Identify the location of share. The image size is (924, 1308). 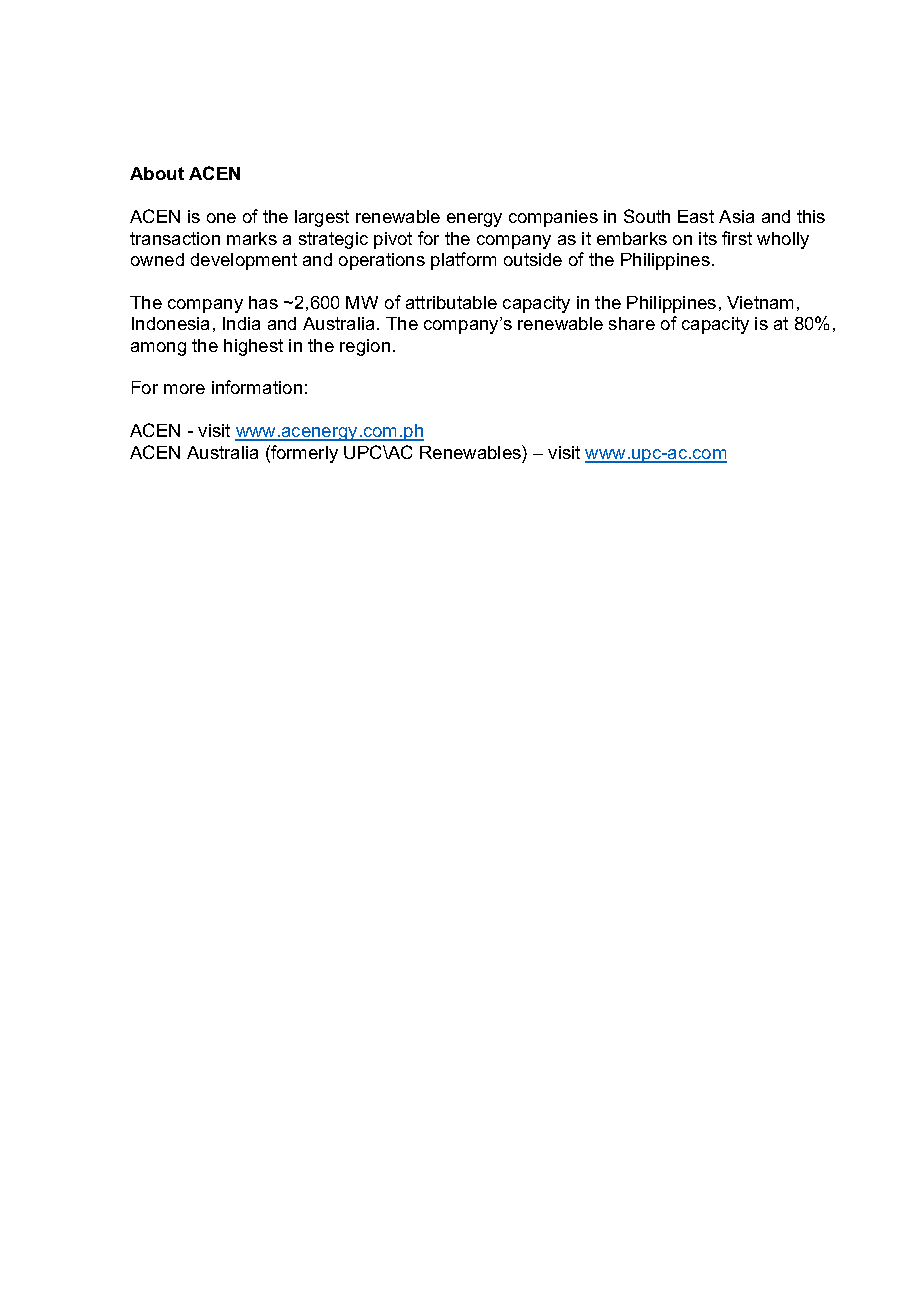
(632, 323).
